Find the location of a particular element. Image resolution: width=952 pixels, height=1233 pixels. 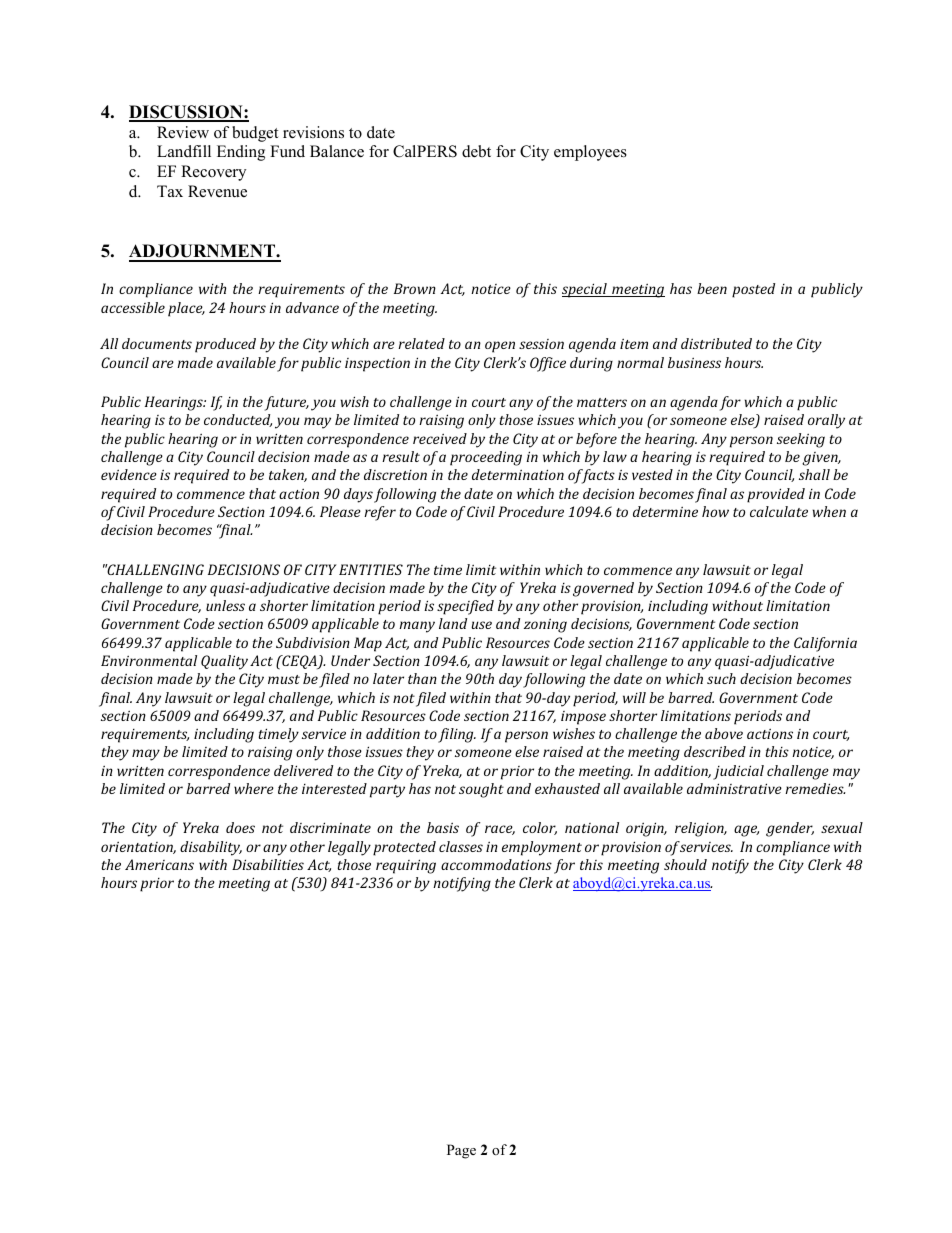

debt is located at coordinates (476, 151).
